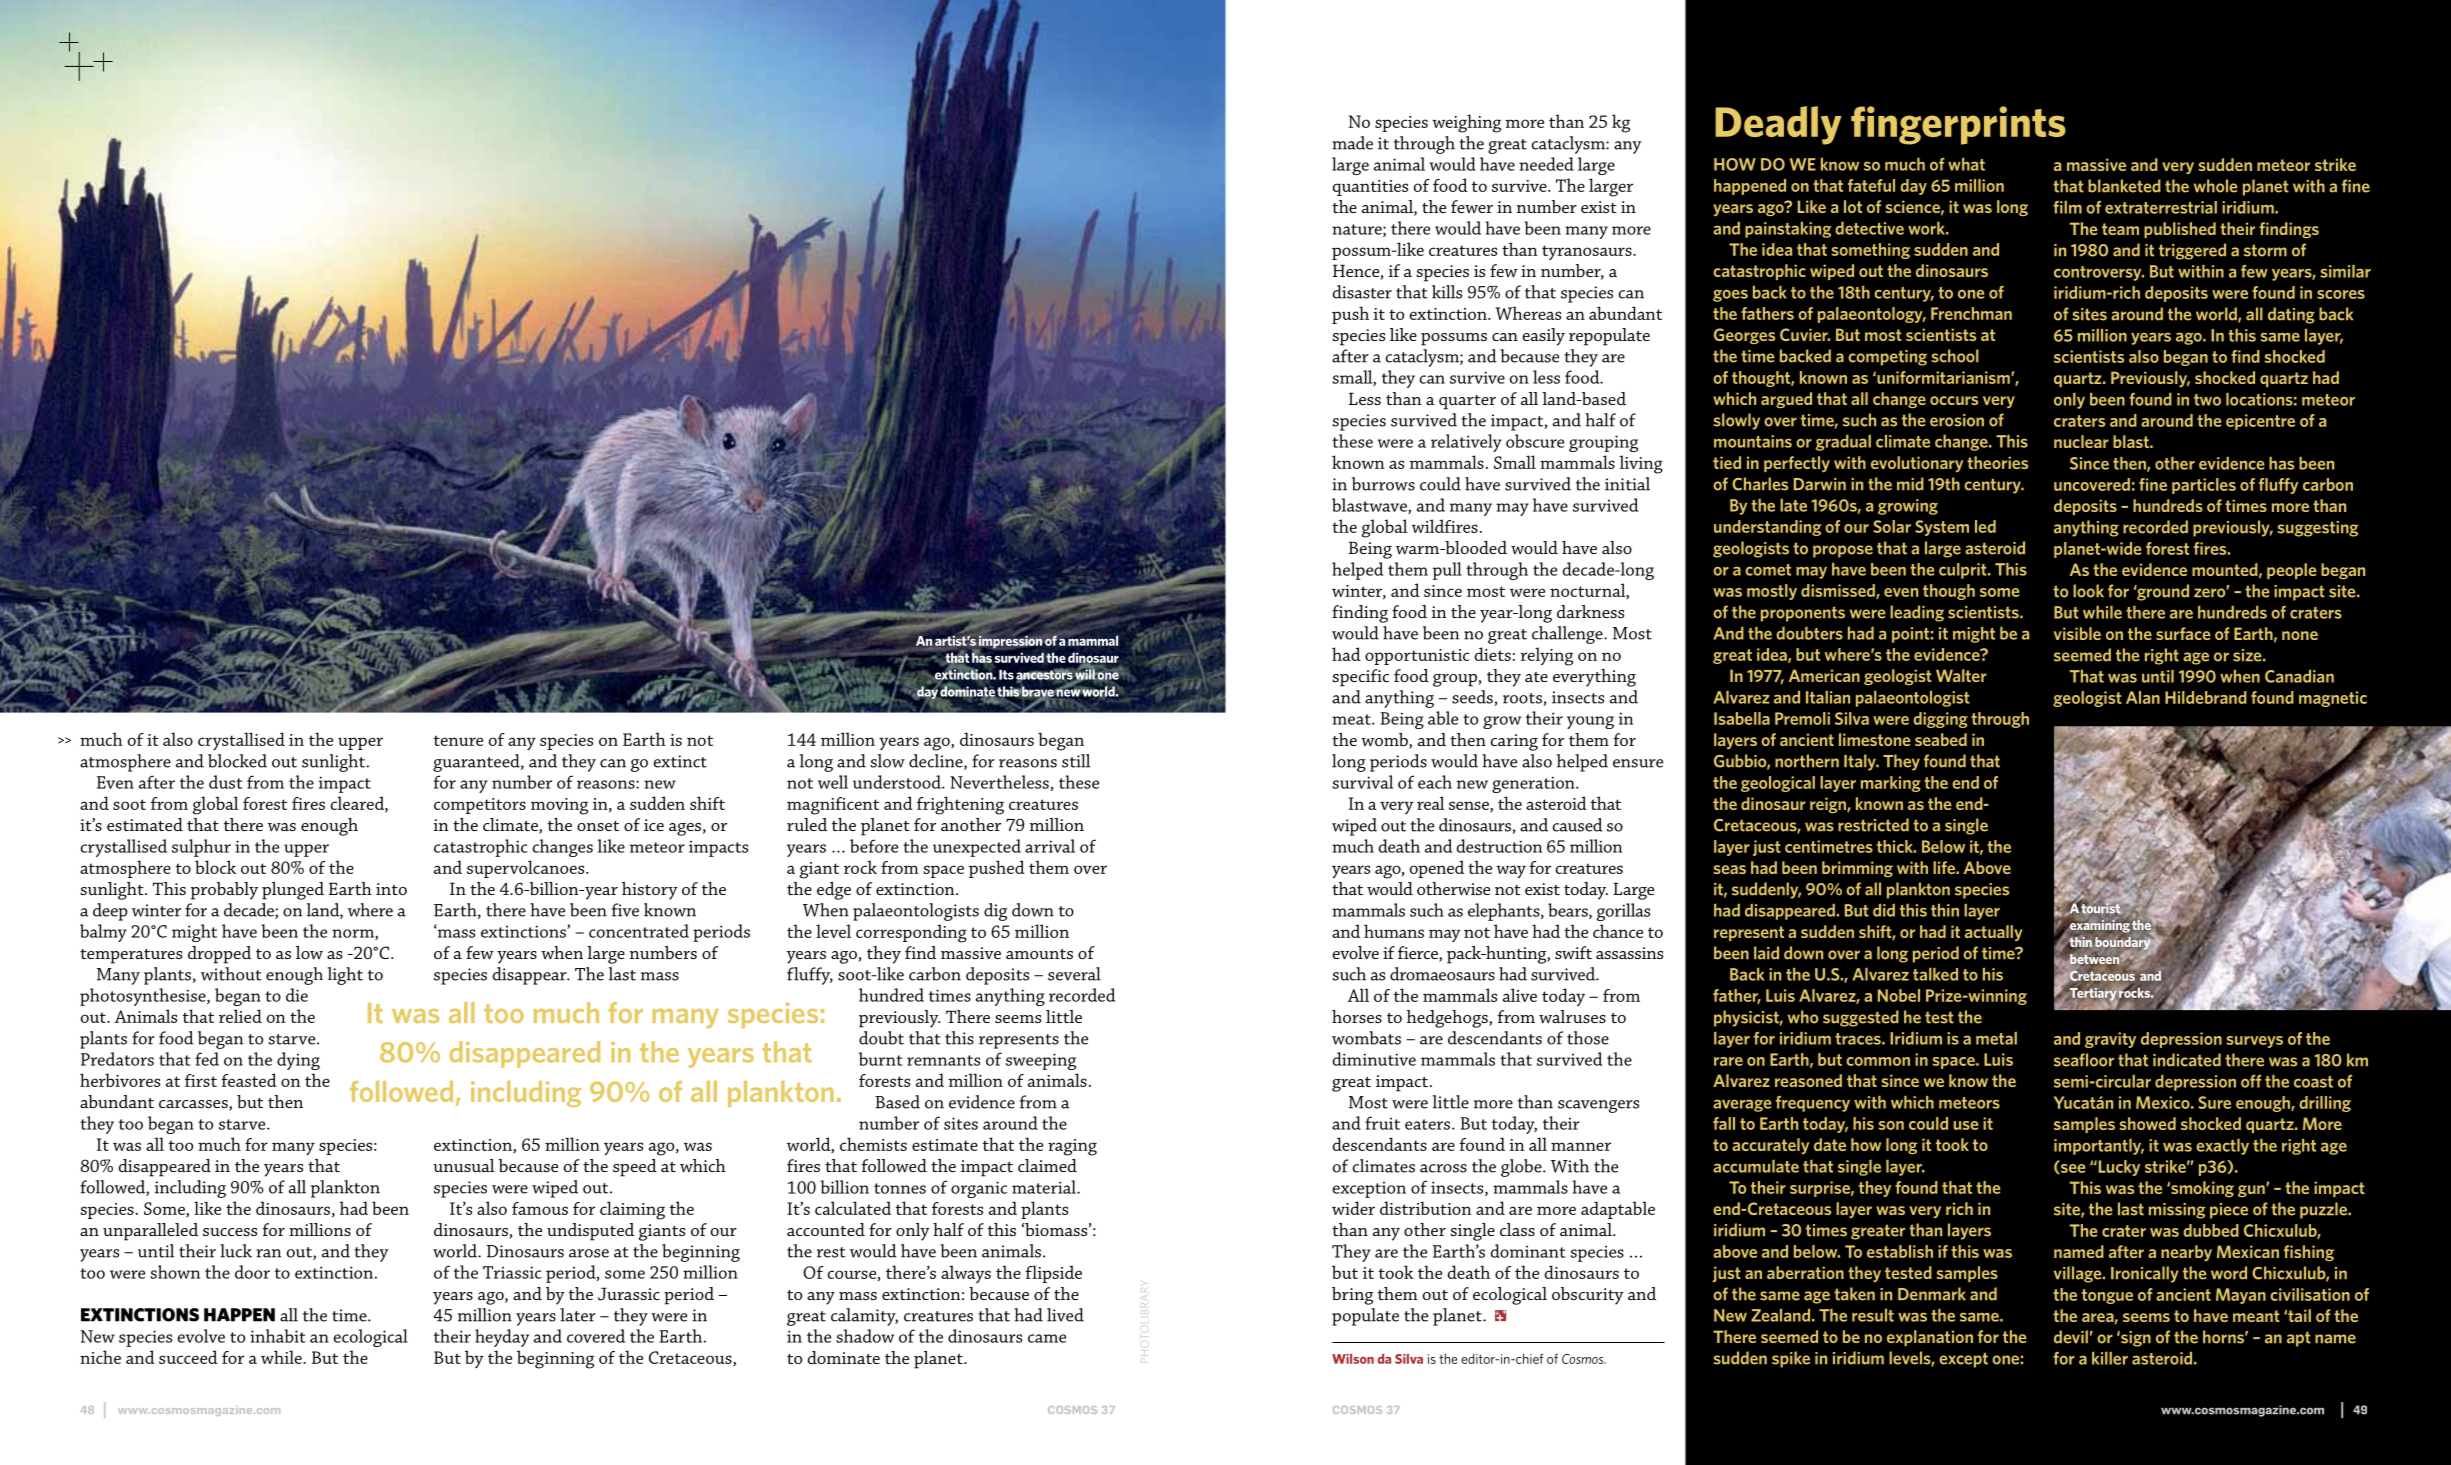 The height and width of the screenshot is (1465, 2451). What do you see at coordinates (278, 1336) in the screenshot?
I see `inhabit` at bounding box center [278, 1336].
